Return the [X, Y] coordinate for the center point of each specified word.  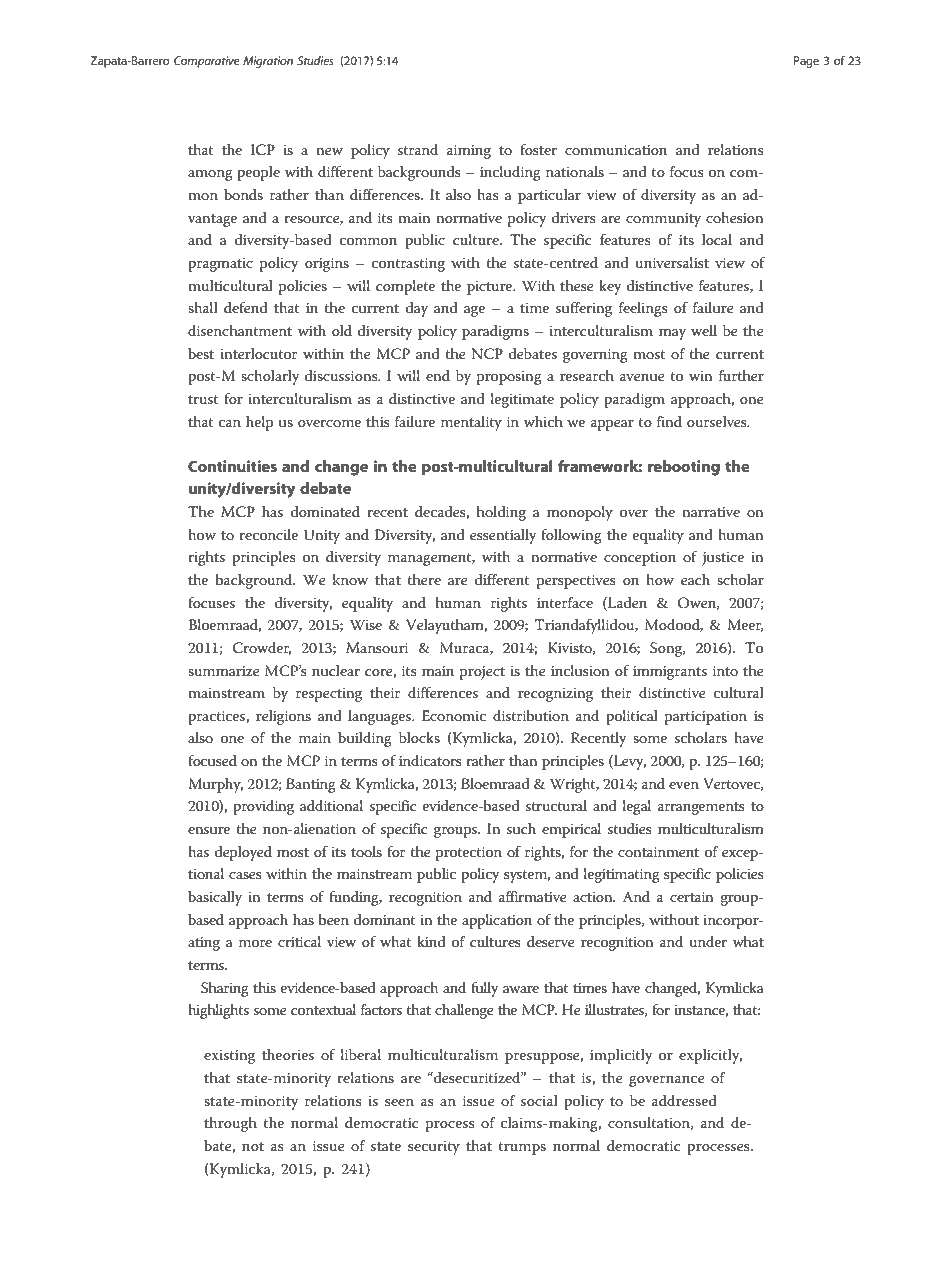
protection [469, 854]
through [230, 1124]
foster [538, 149]
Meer [745, 625]
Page [806, 62]
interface [565, 602]
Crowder [262, 648]
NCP [487, 354]
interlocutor [258, 353]
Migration [268, 62]
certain [692, 897]
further [741, 375]
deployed [243, 853]
